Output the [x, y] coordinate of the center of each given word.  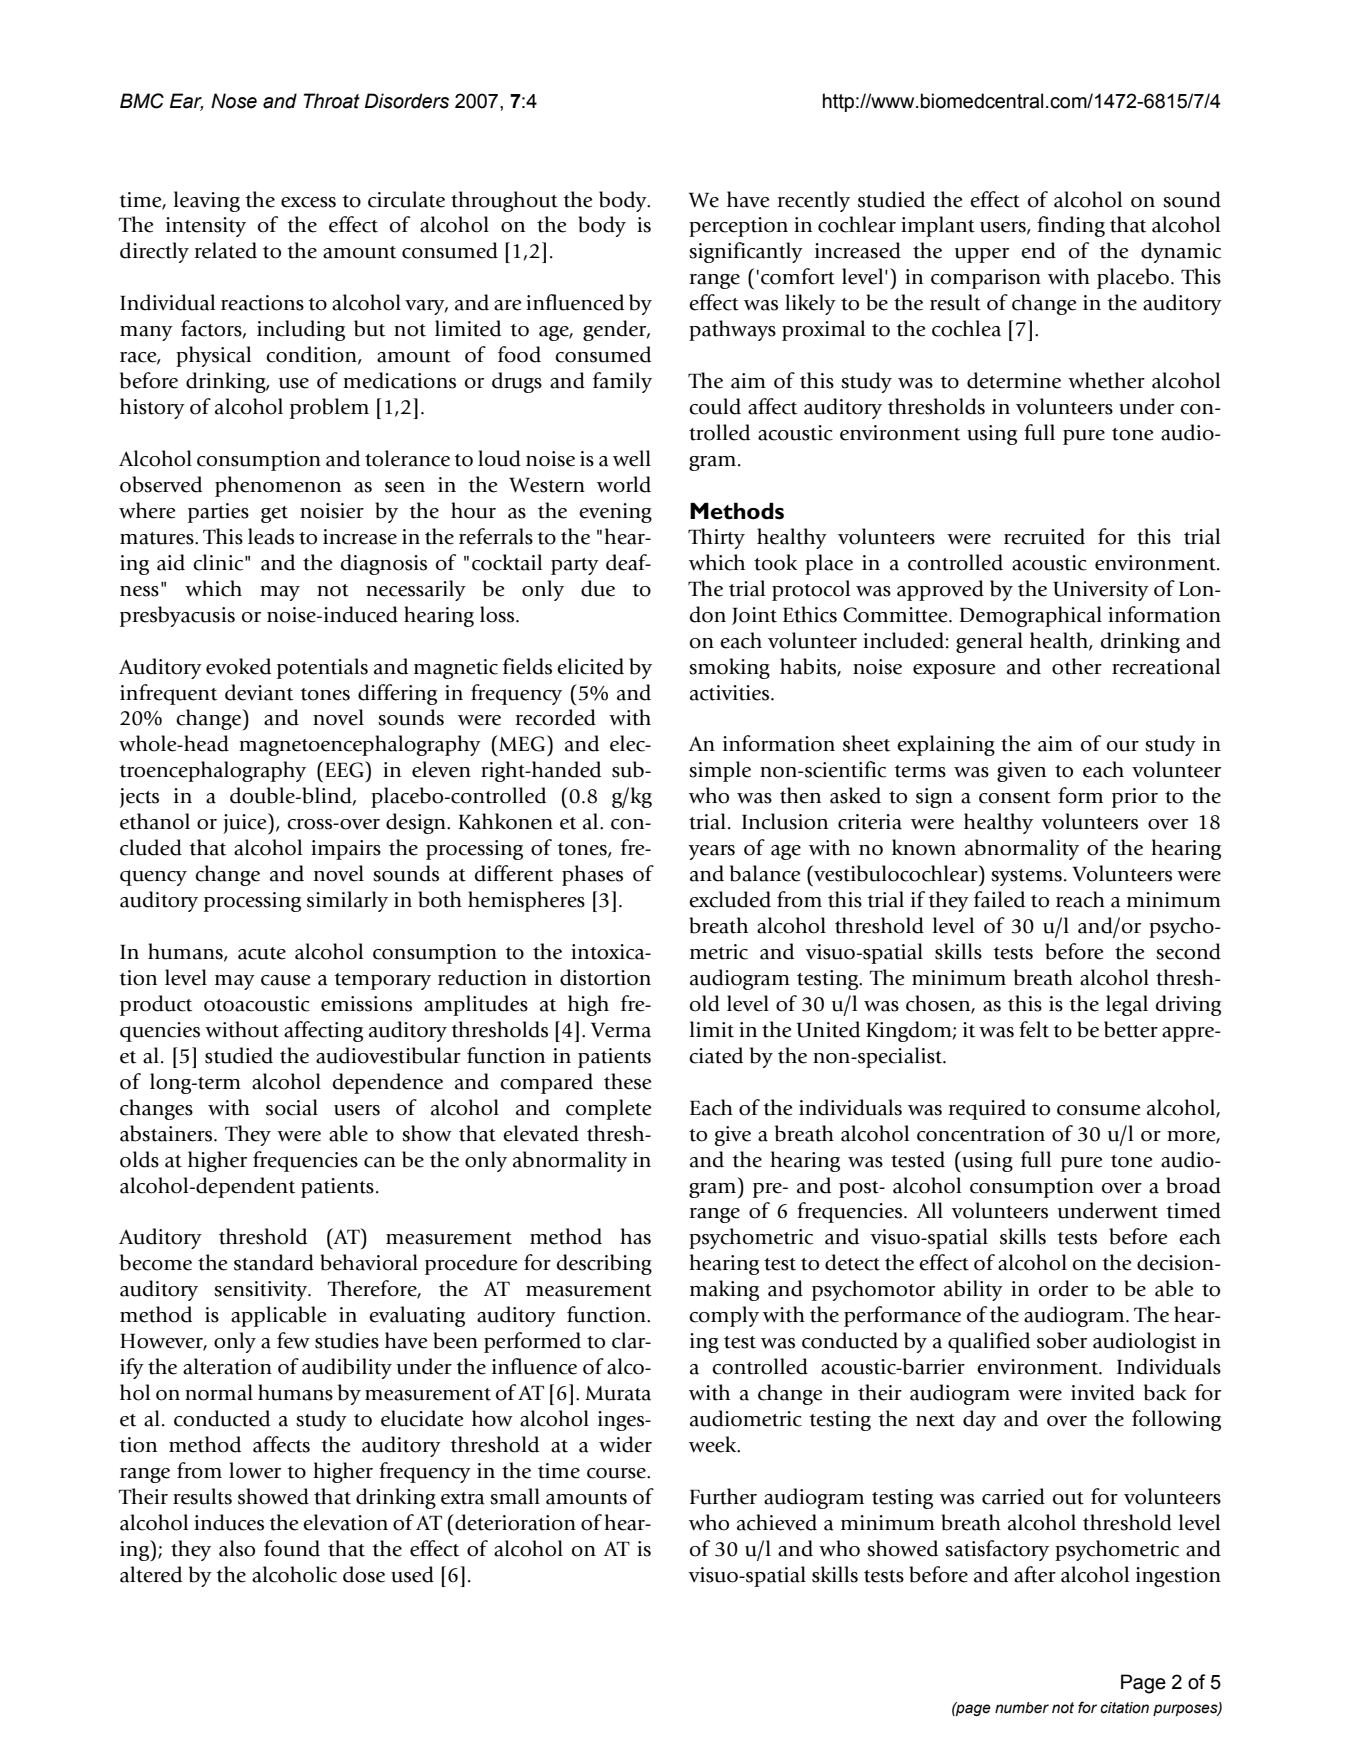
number [1022, 1708]
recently [814, 201]
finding [1071, 226]
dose [364, 1574]
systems [1026, 877]
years [711, 852]
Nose [234, 101]
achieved [777, 1522]
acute [262, 953]
